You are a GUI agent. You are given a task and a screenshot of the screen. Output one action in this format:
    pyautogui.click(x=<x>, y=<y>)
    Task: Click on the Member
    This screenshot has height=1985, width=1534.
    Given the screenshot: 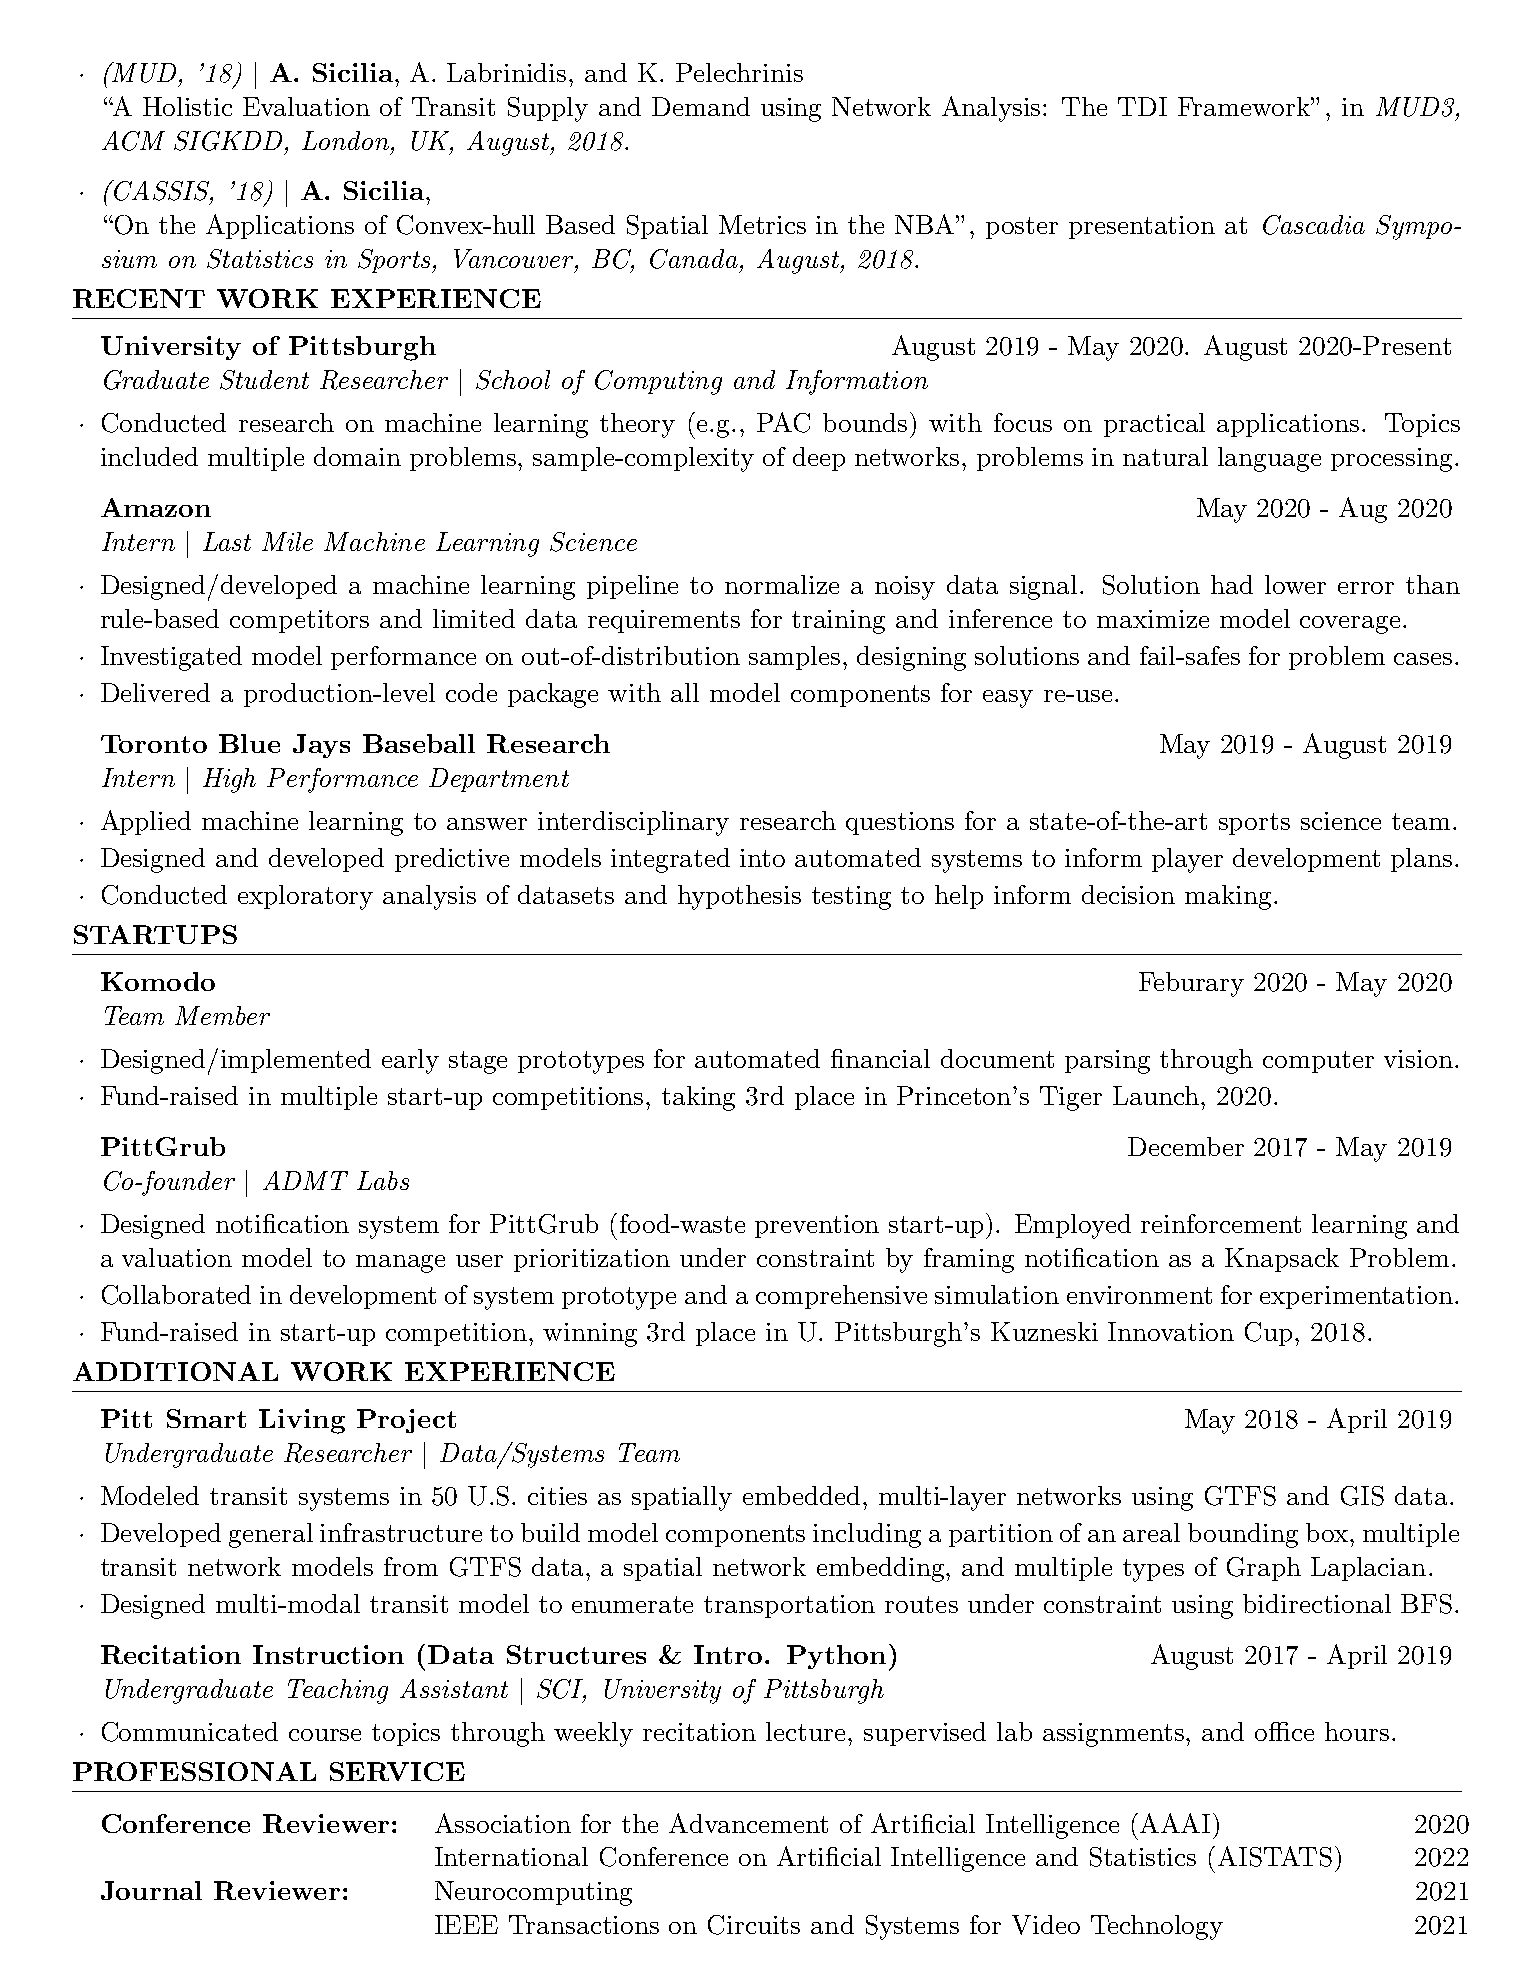 What is the action you would take?
    pyautogui.click(x=222, y=1015)
